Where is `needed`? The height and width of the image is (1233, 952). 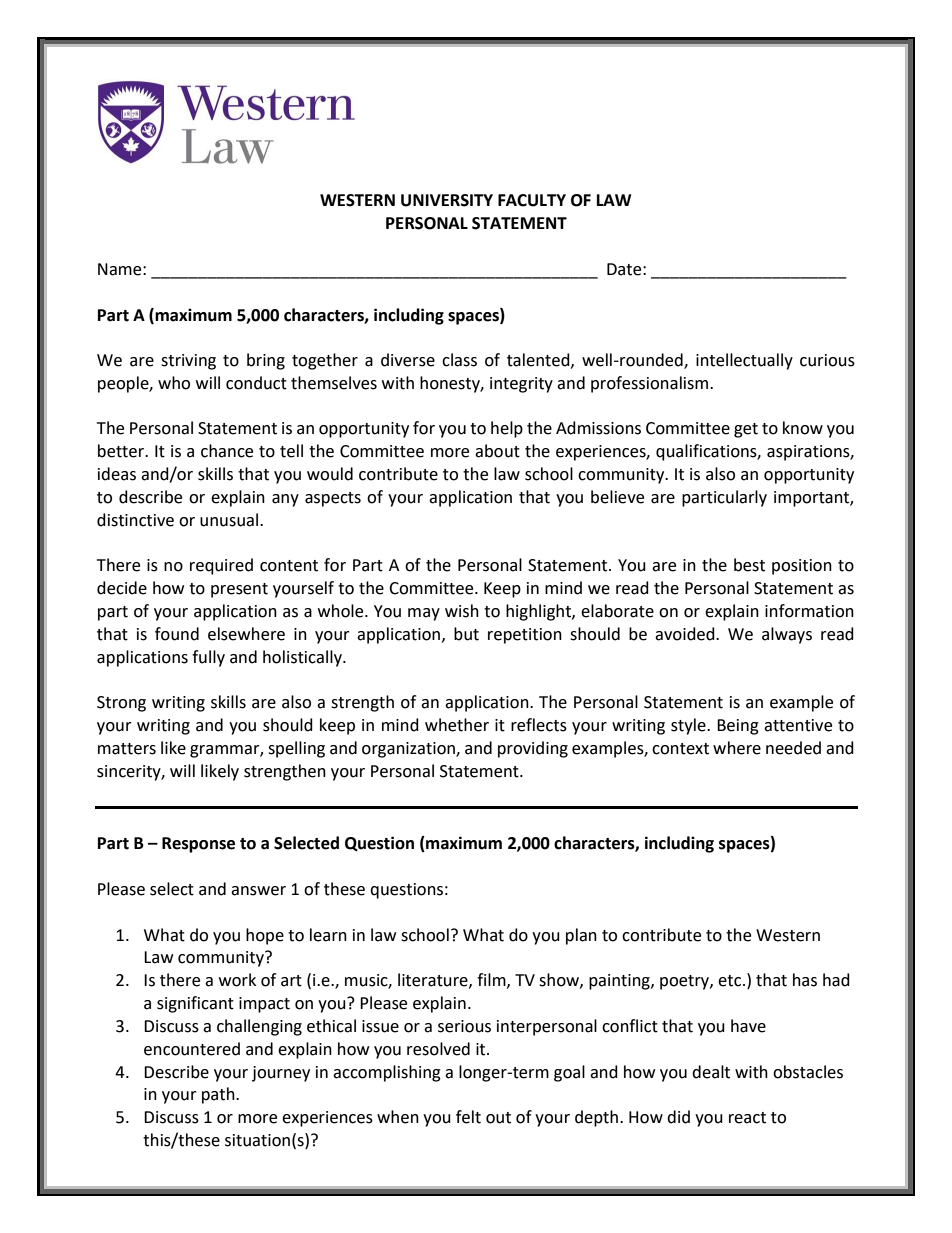
needed is located at coordinates (793, 748).
